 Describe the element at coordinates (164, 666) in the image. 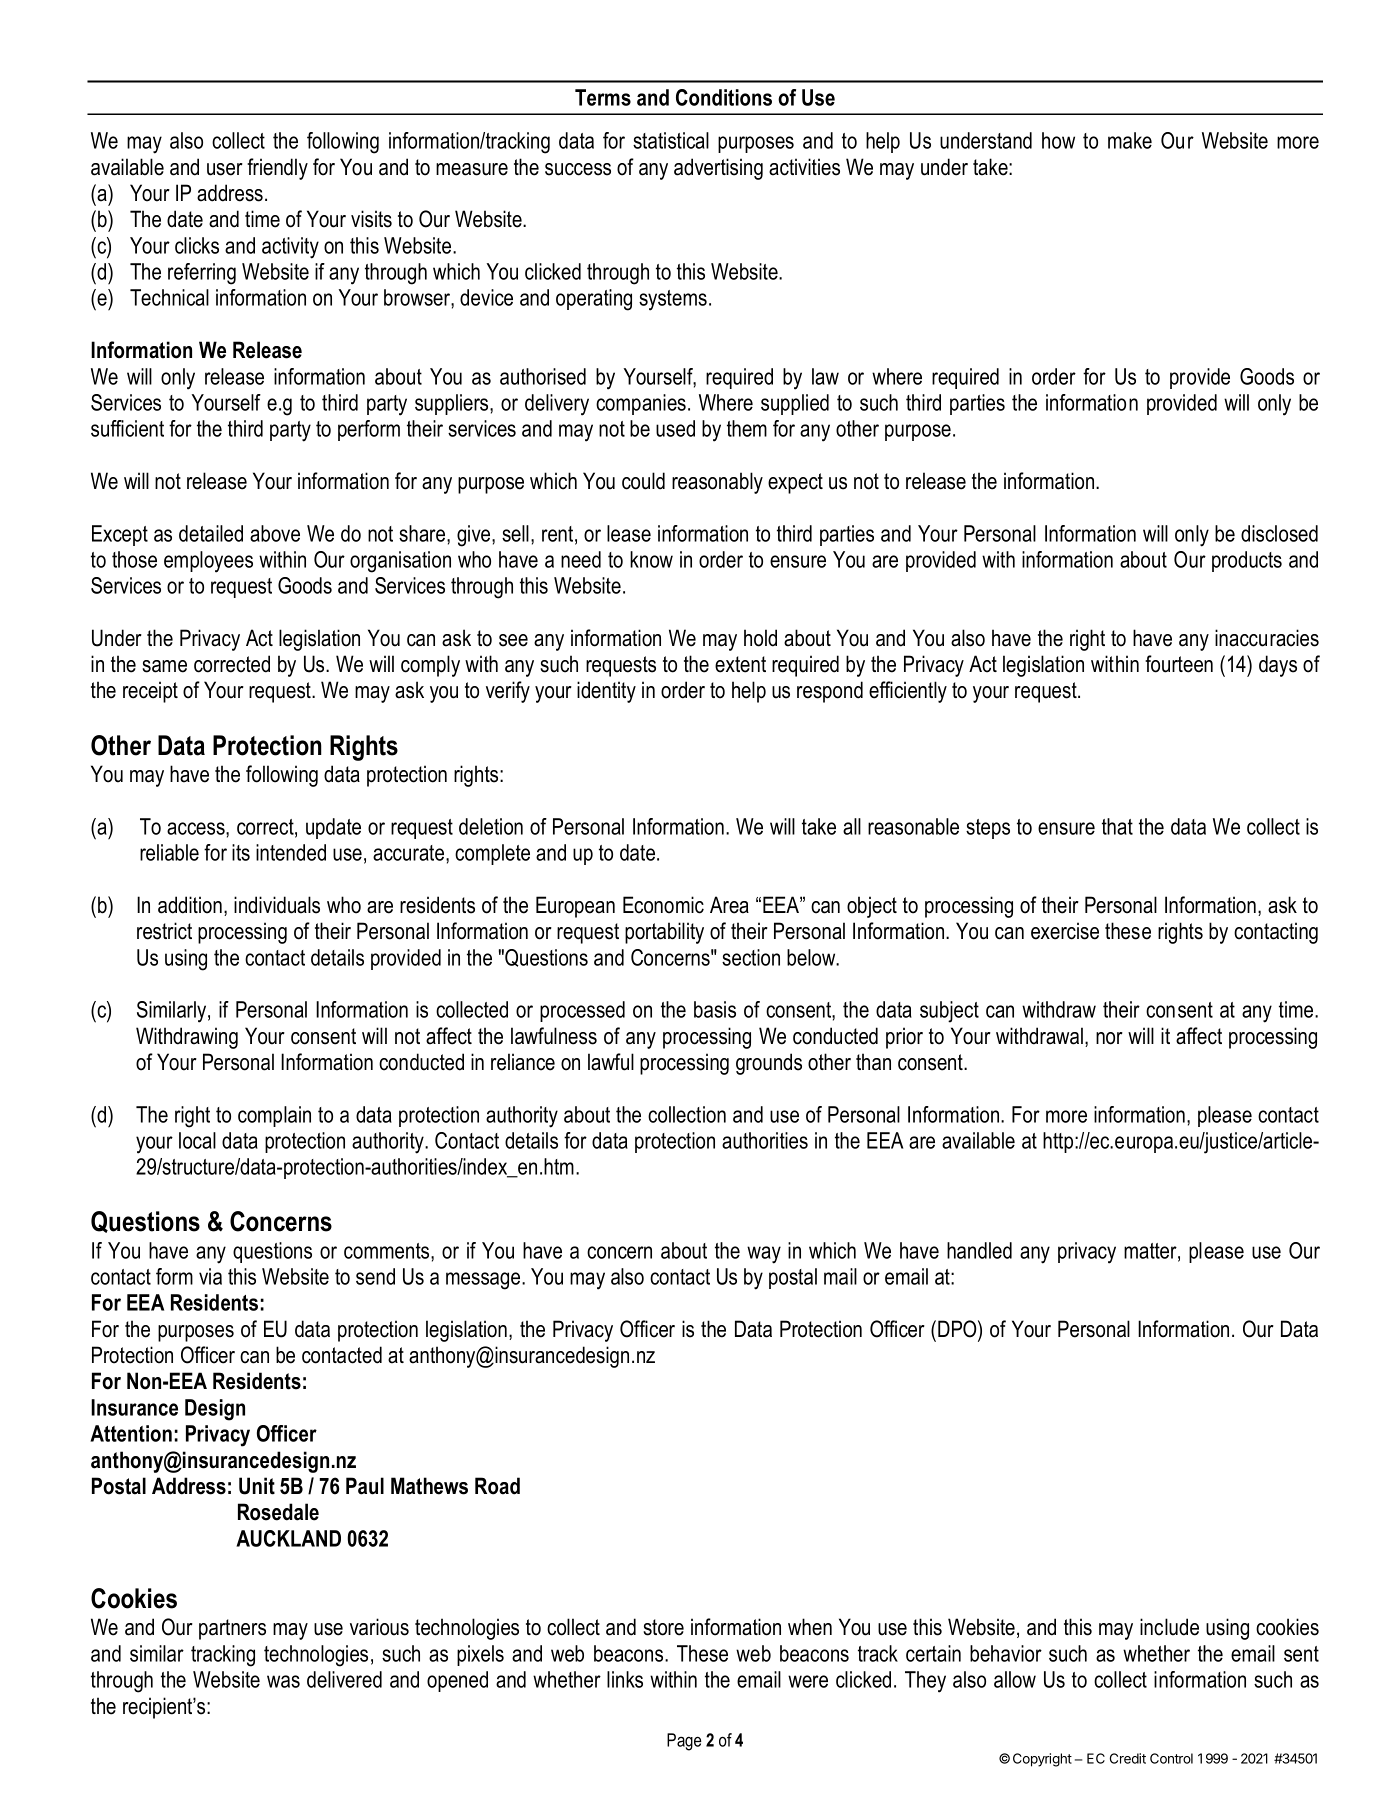

I see `same` at that location.
